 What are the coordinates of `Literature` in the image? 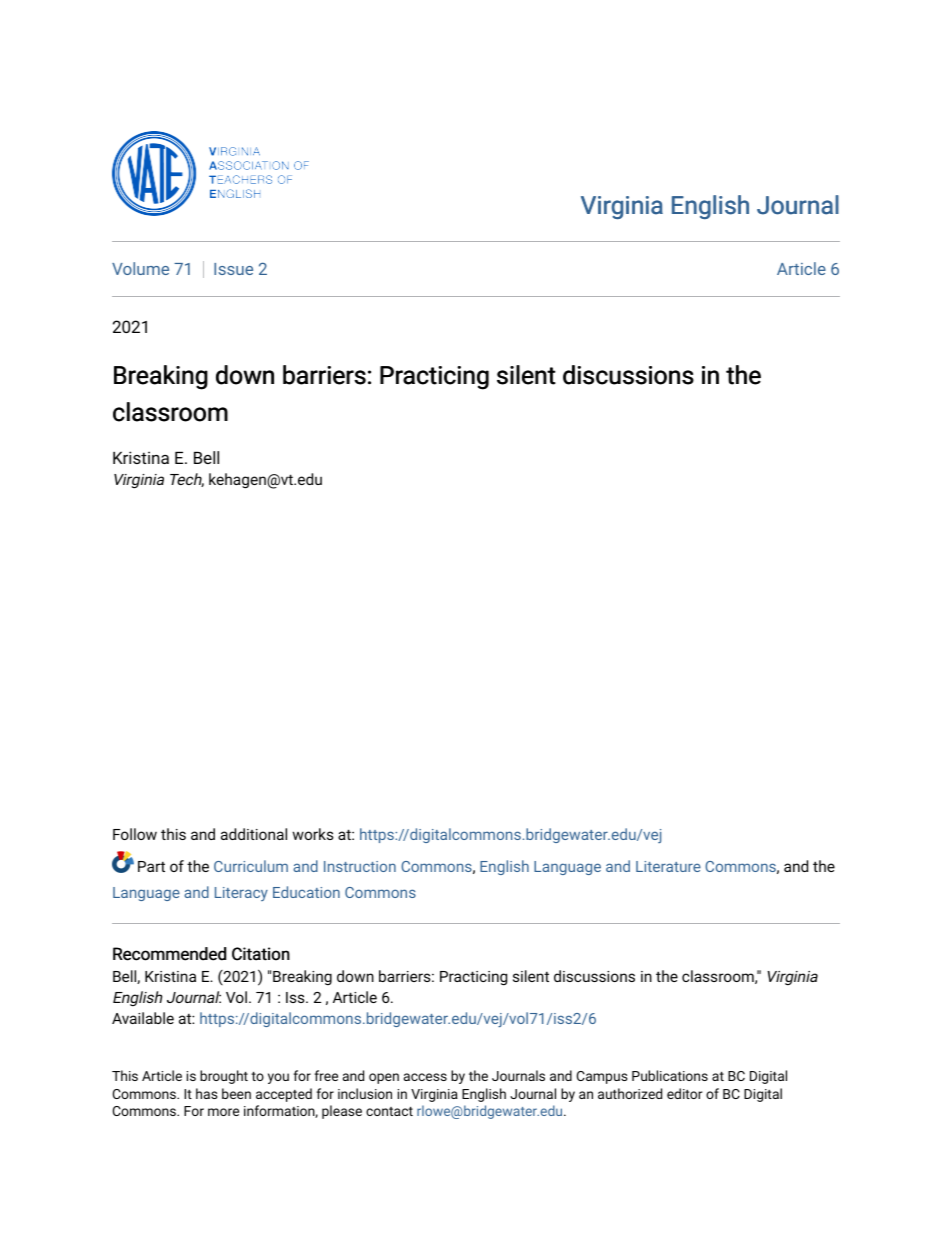 It's located at (668, 866).
